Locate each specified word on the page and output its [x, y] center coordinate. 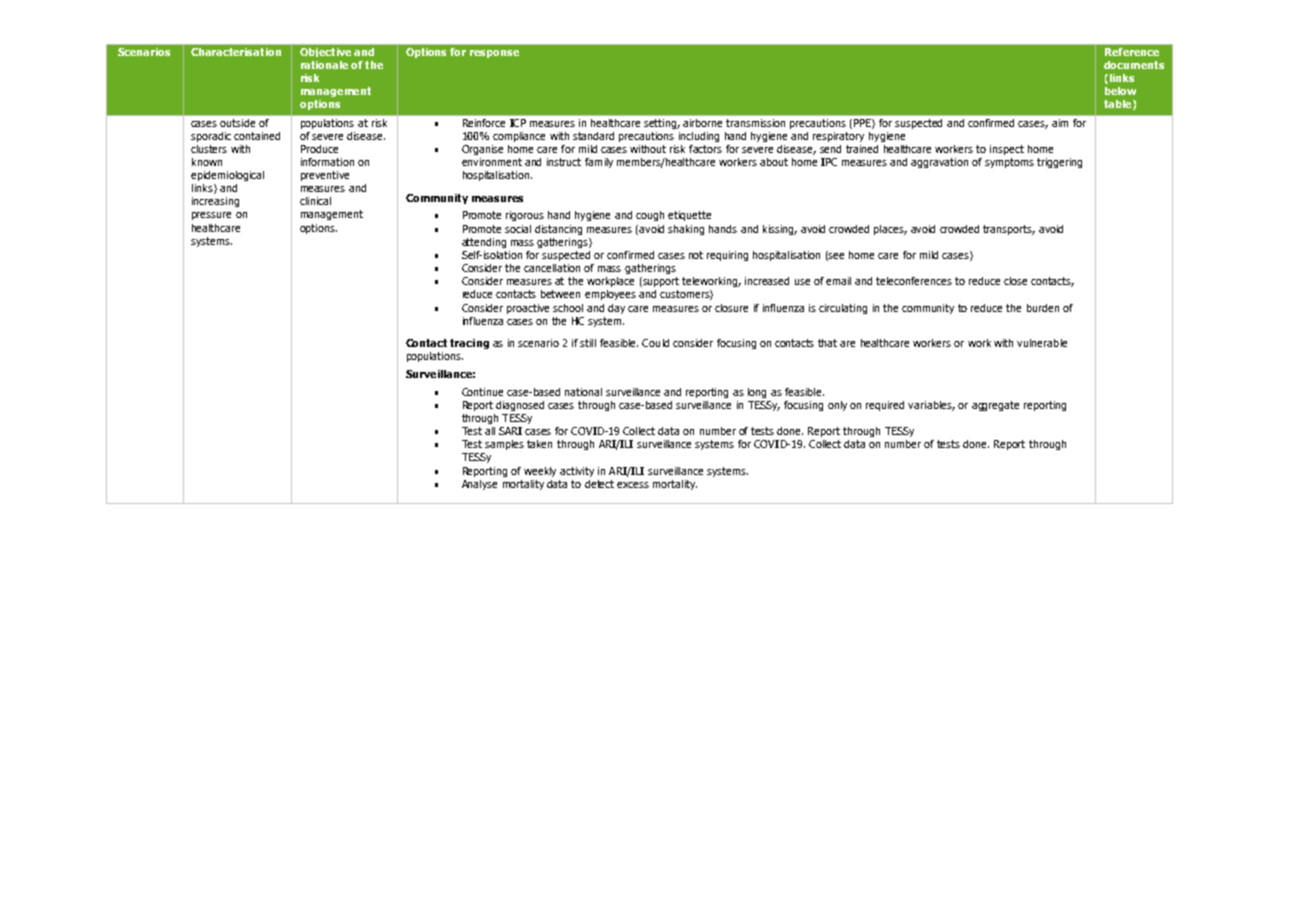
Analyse [479, 485]
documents [1134, 65]
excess [633, 485]
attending [484, 243]
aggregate [995, 406]
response [494, 54]
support [660, 282]
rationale [324, 65]
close [1015, 281]
